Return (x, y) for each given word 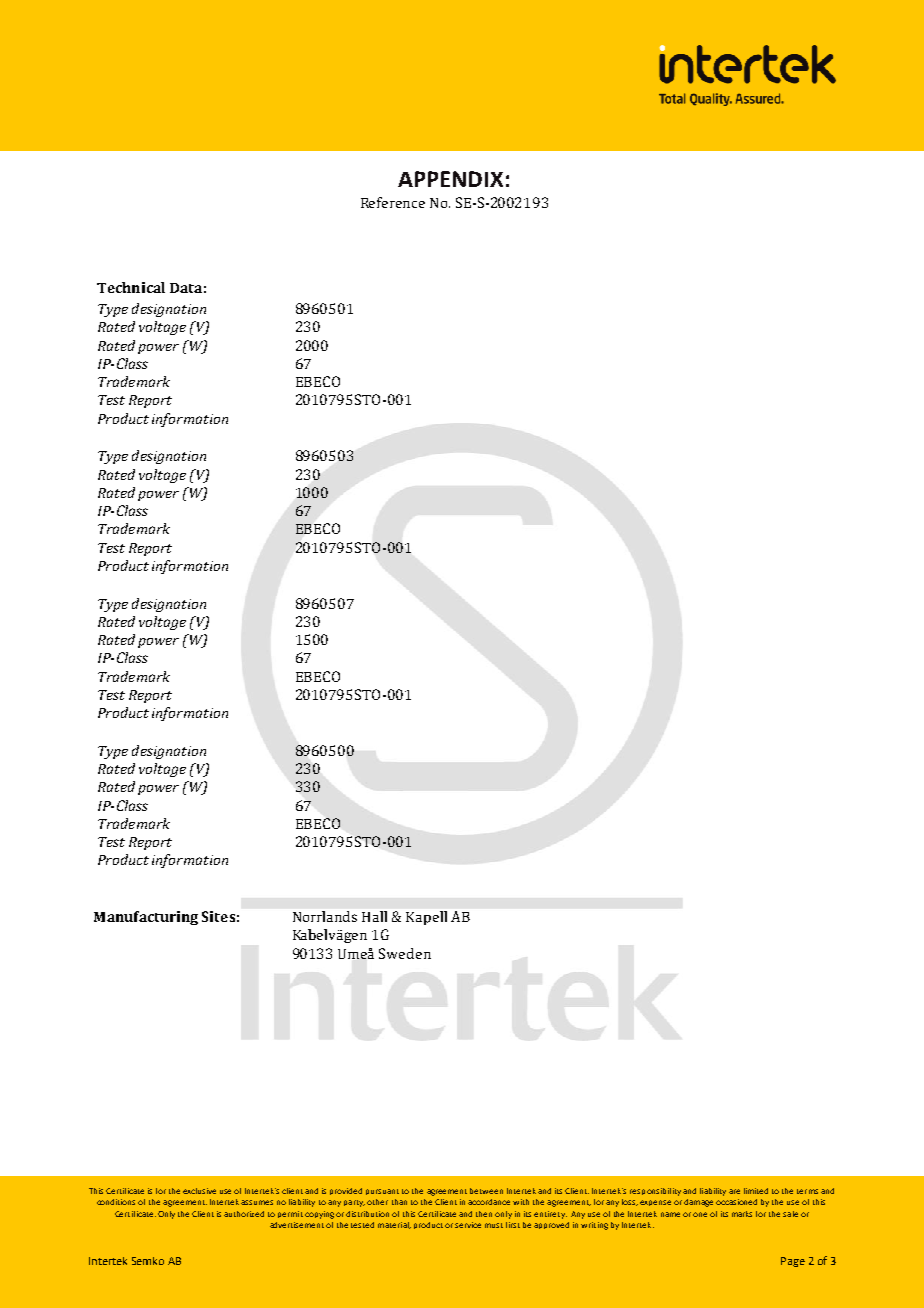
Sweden (405, 953)
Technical (131, 287)
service (468, 1225)
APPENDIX (450, 179)
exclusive (199, 1191)
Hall (374, 916)
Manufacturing (146, 918)
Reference (393, 202)
